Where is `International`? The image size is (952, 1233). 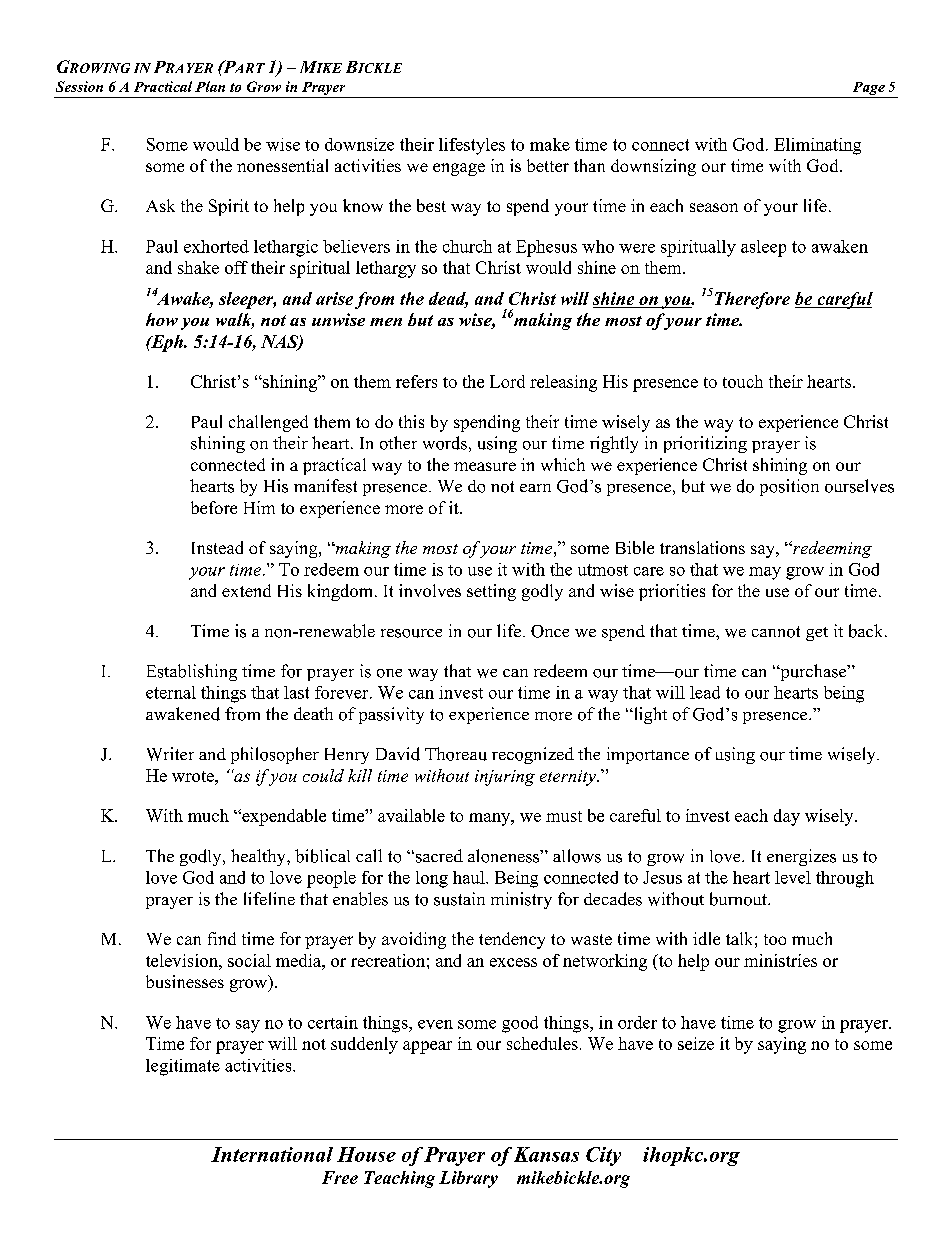
International is located at coordinates (272, 1154).
